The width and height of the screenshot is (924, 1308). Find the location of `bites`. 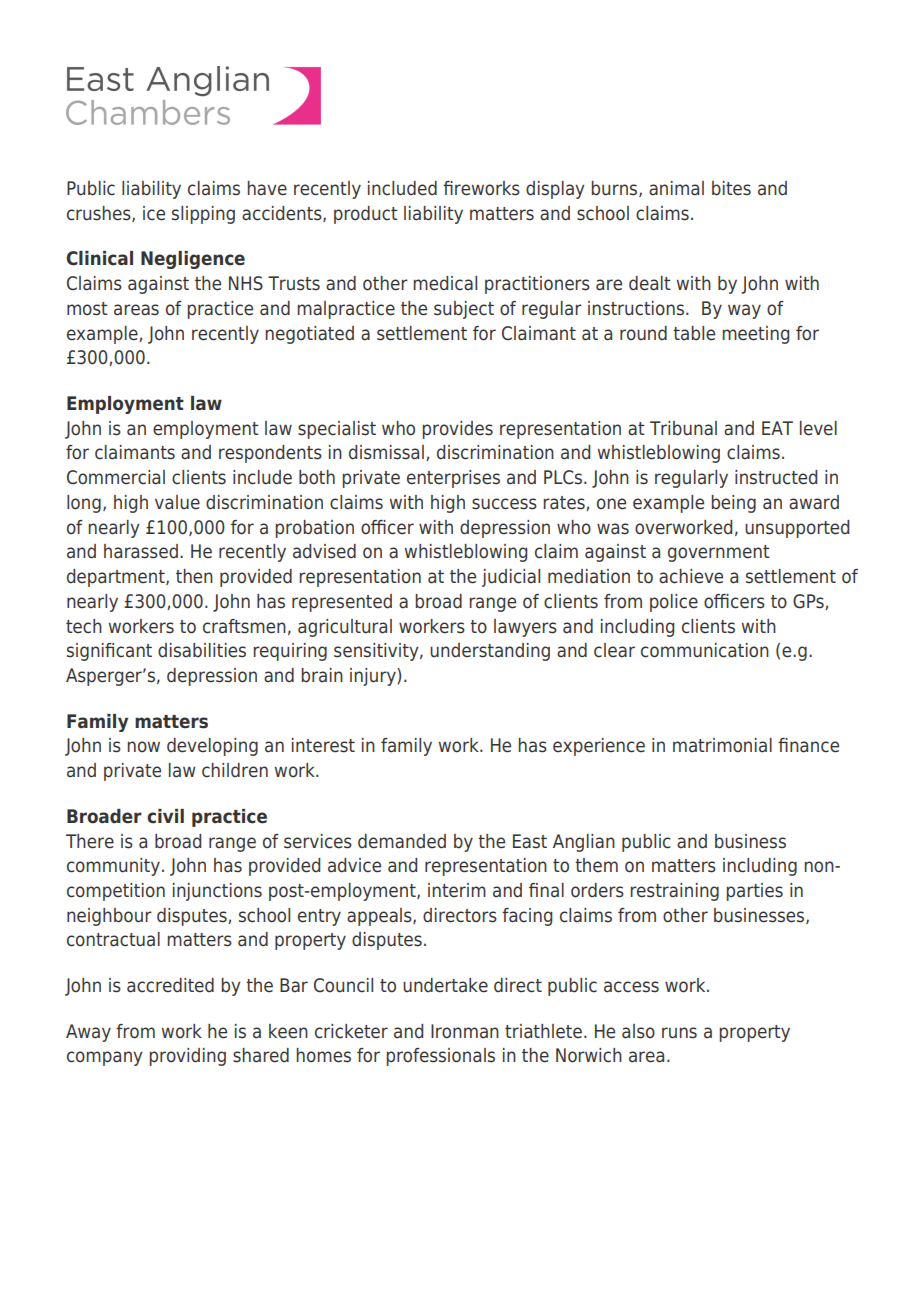

bites is located at coordinates (731, 188).
